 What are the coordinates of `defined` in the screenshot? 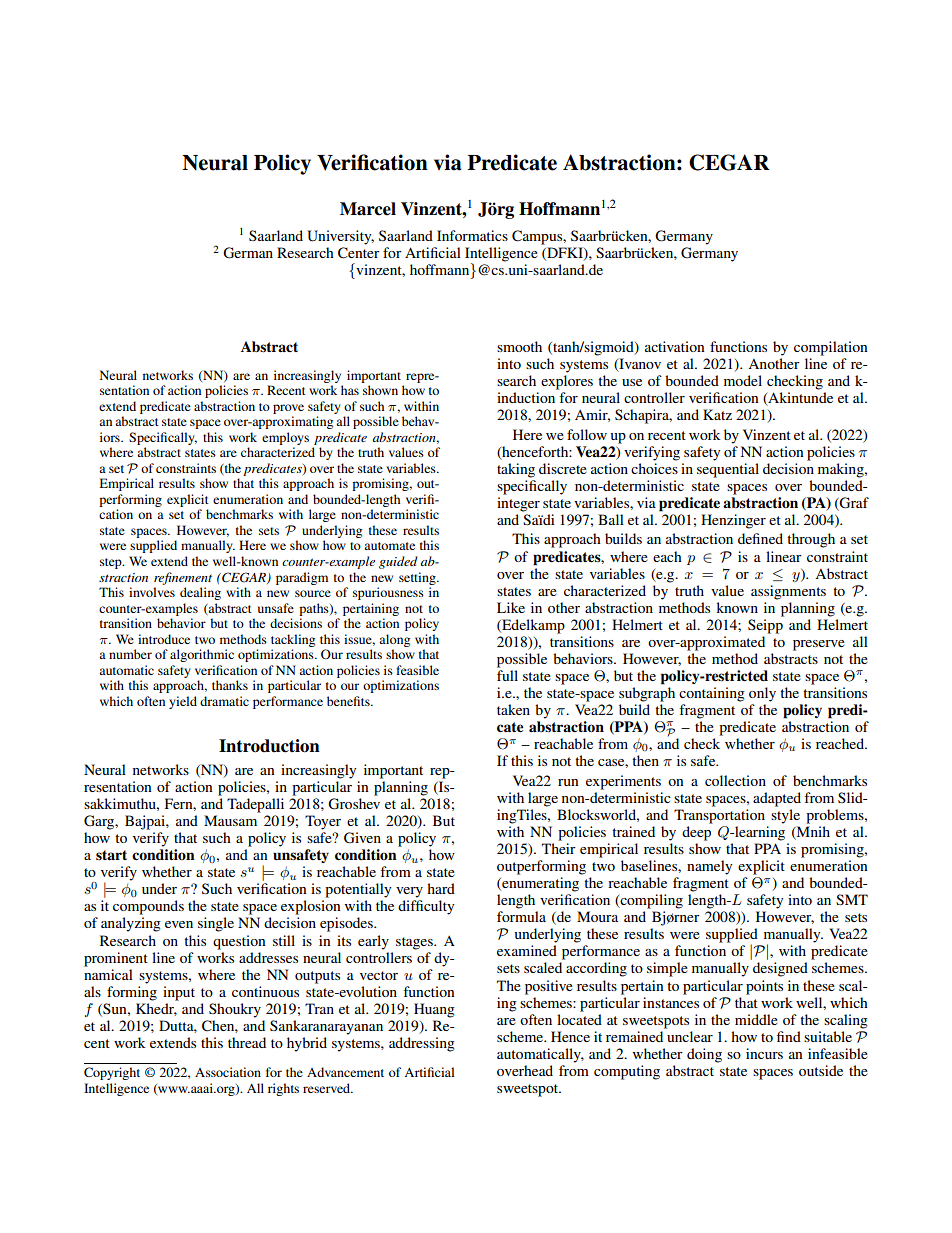 It's located at (760, 538).
